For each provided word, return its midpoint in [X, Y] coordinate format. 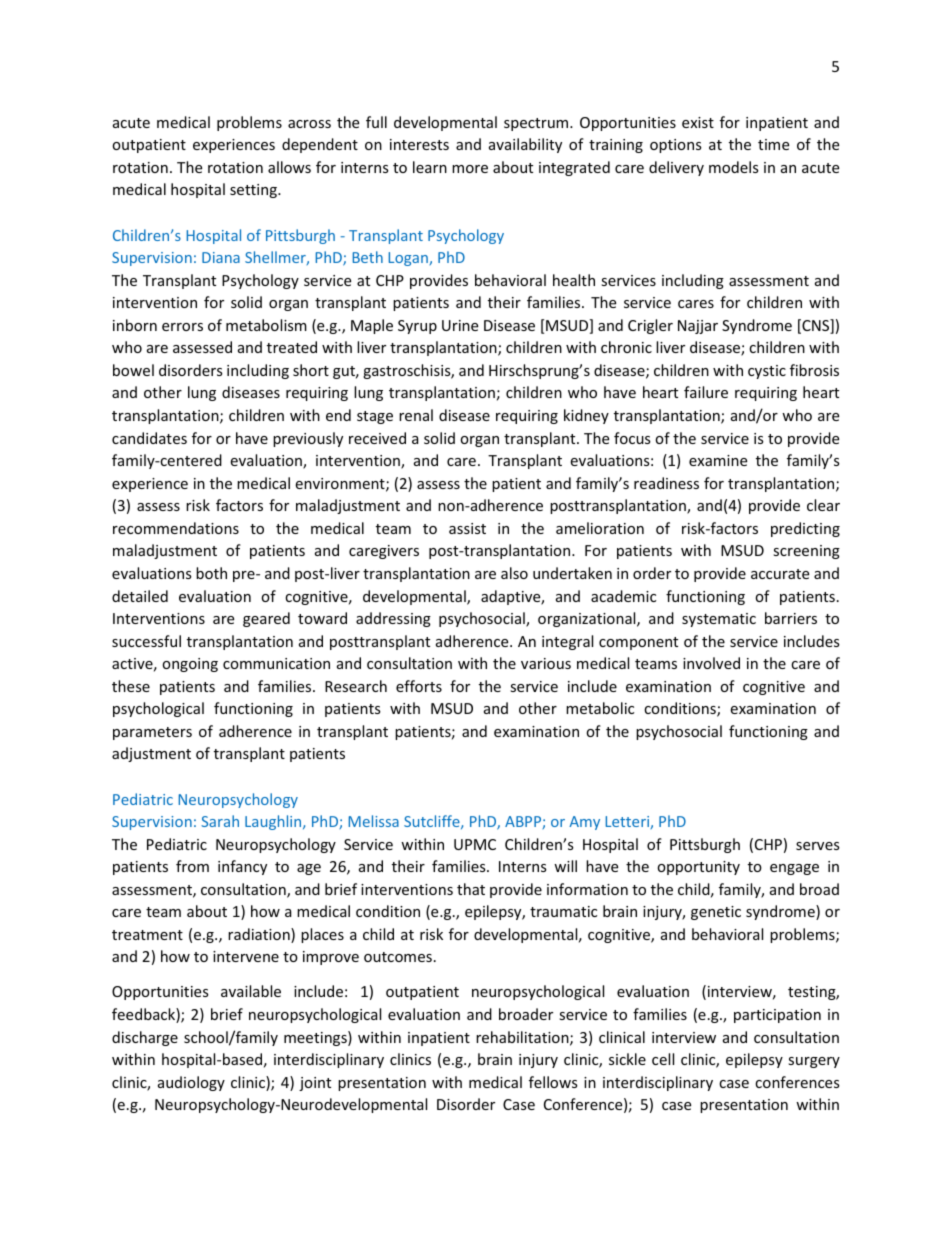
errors [182, 327]
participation [777, 1016]
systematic [719, 620]
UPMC [475, 844]
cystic [767, 372]
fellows [553, 1082]
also [514, 573]
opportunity [698, 868]
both [211, 573]
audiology [191, 1083]
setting [254, 191]
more [470, 169]
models [734, 167]
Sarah [220, 821]
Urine [460, 325]
